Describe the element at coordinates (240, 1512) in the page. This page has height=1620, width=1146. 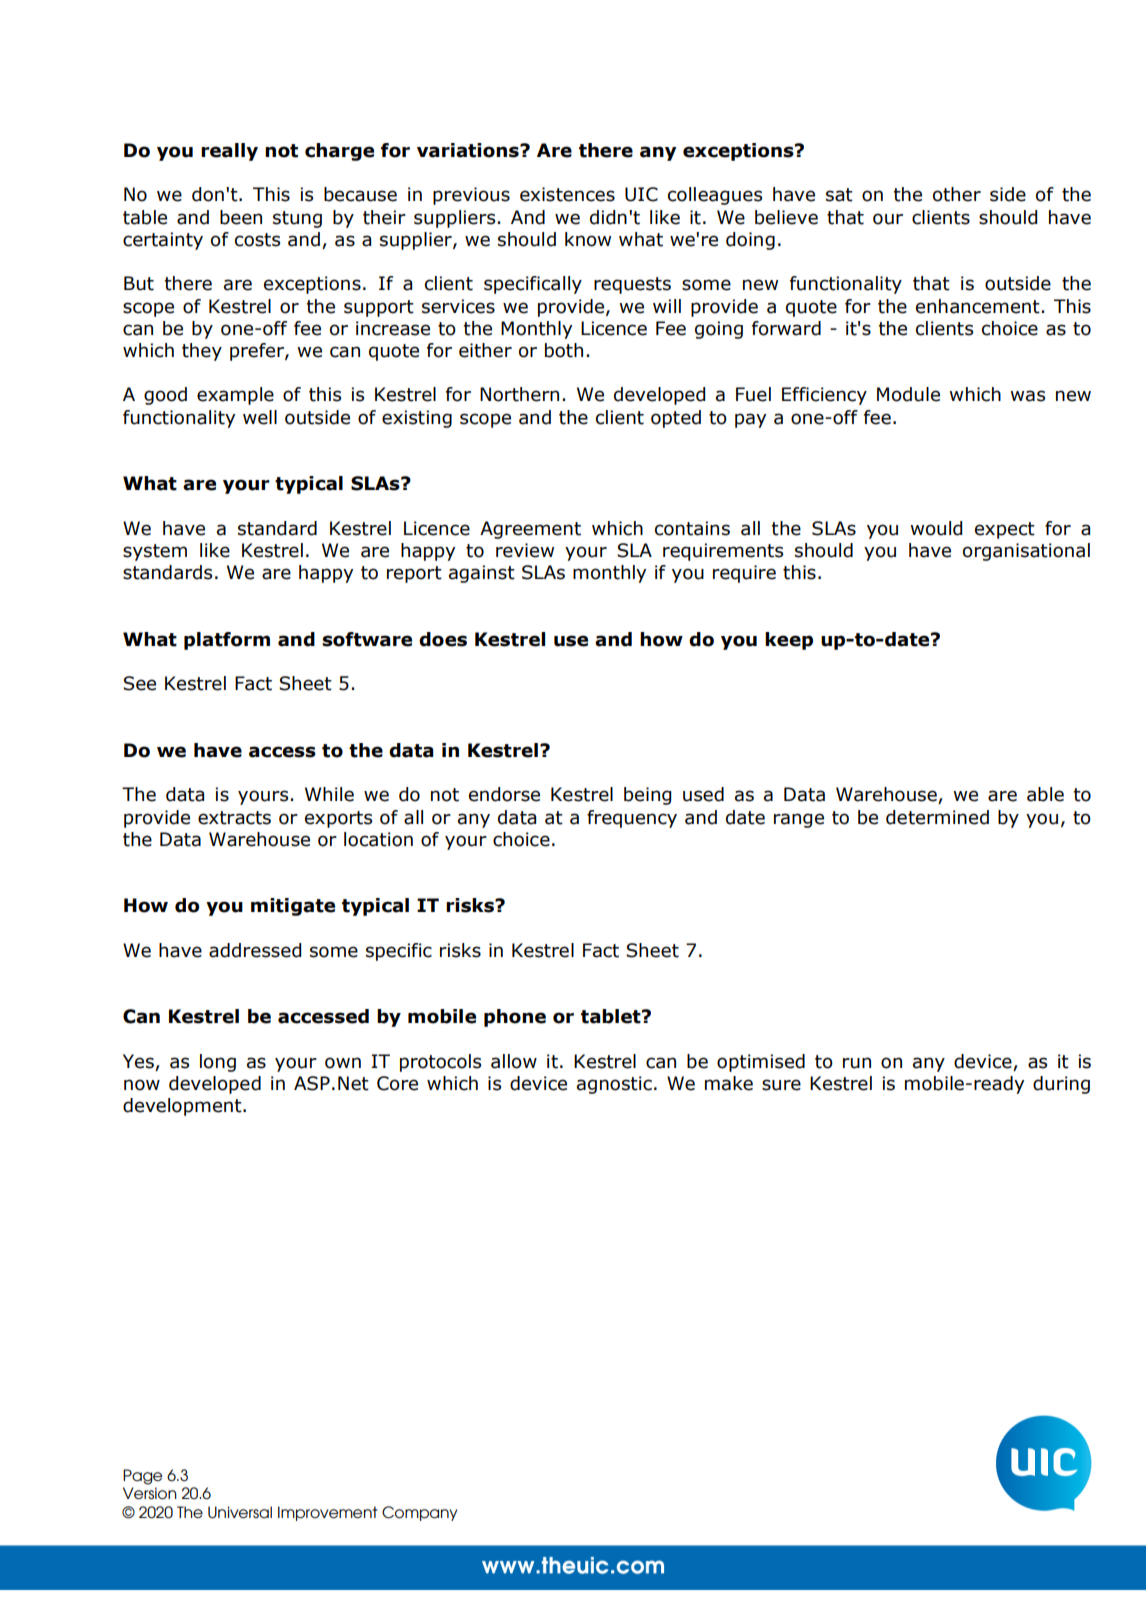
I see `Universal` at that location.
